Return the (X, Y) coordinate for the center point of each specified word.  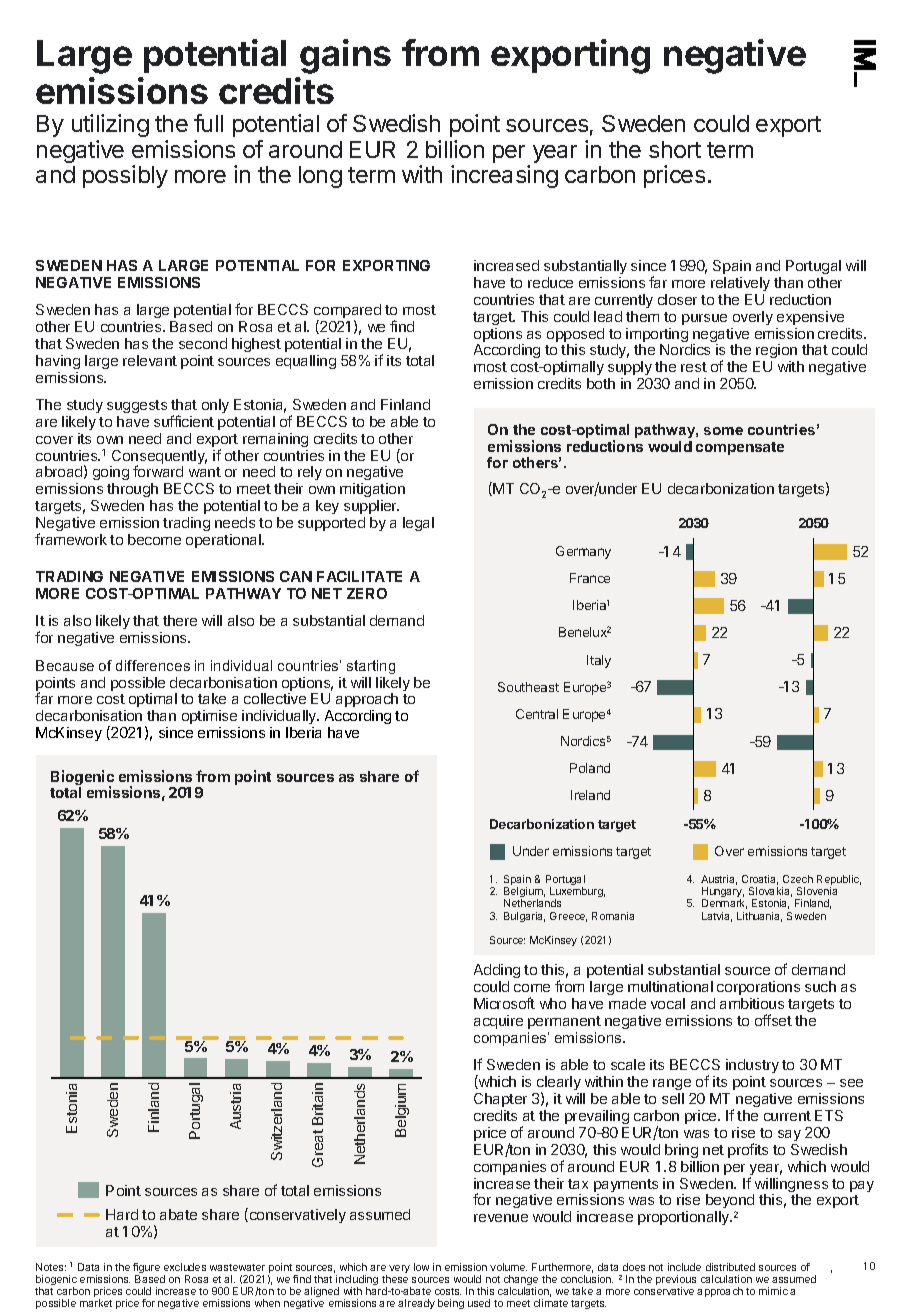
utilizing (110, 125)
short (675, 149)
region (777, 353)
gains (345, 56)
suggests (137, 406)
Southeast (528, 687)
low (421, 1267)
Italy (599, 661)
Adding (497, 971)
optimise (209, 717)
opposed (575, 336)
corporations (758, 988)
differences (153, 665)
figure (146, 1269)
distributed (730, 1267)
